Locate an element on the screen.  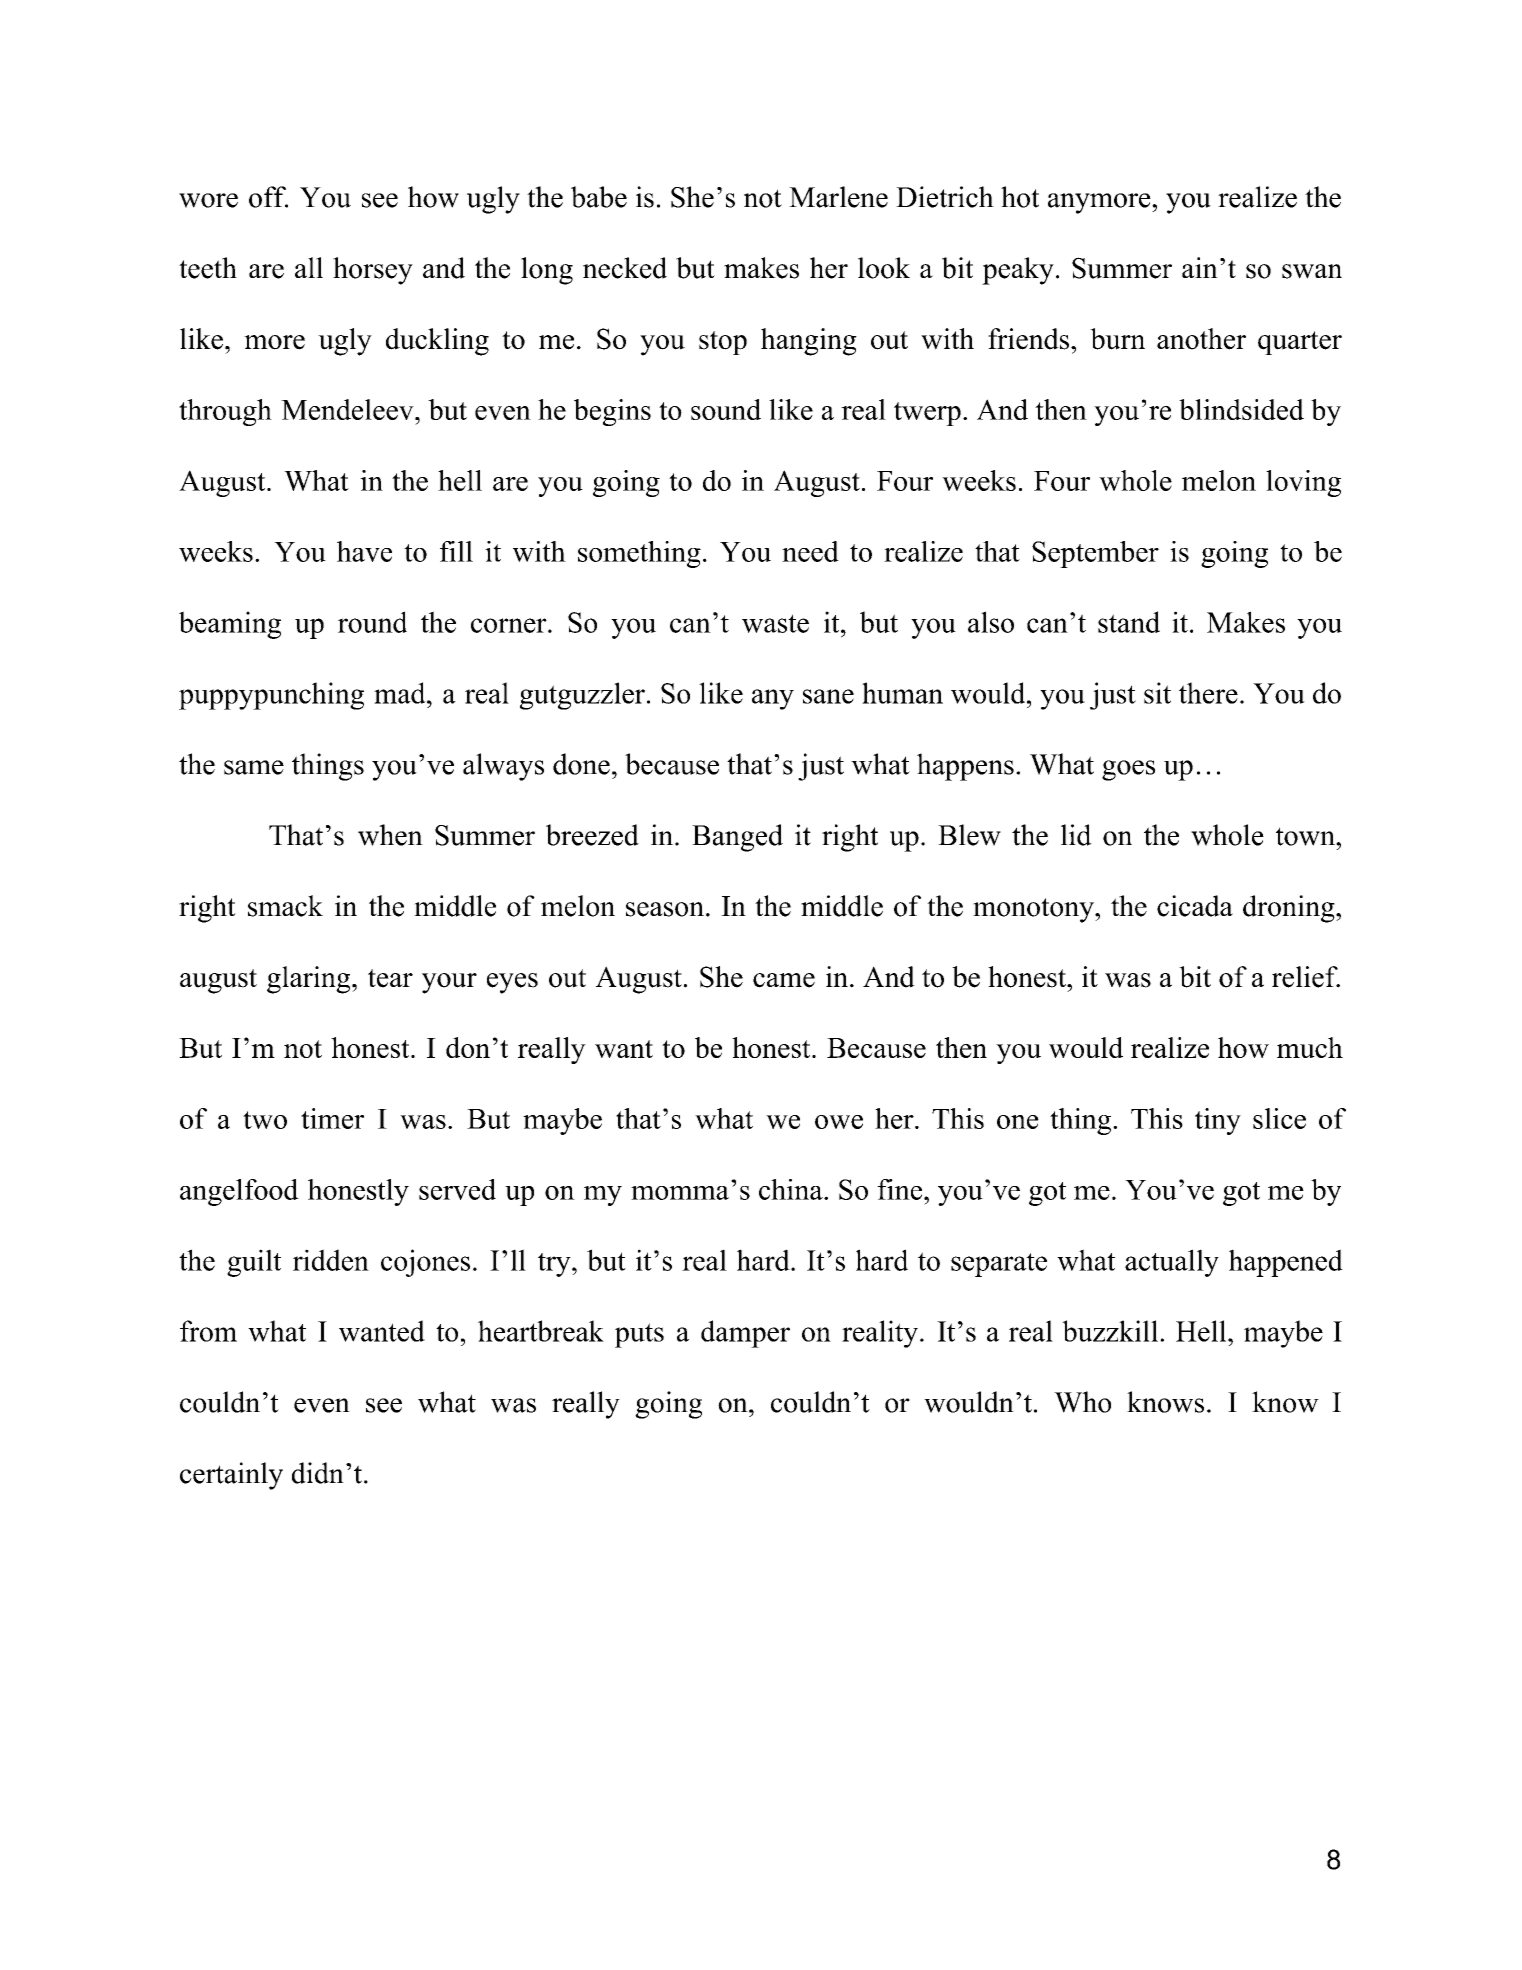
horsey is located at coordinates (373, 271).
